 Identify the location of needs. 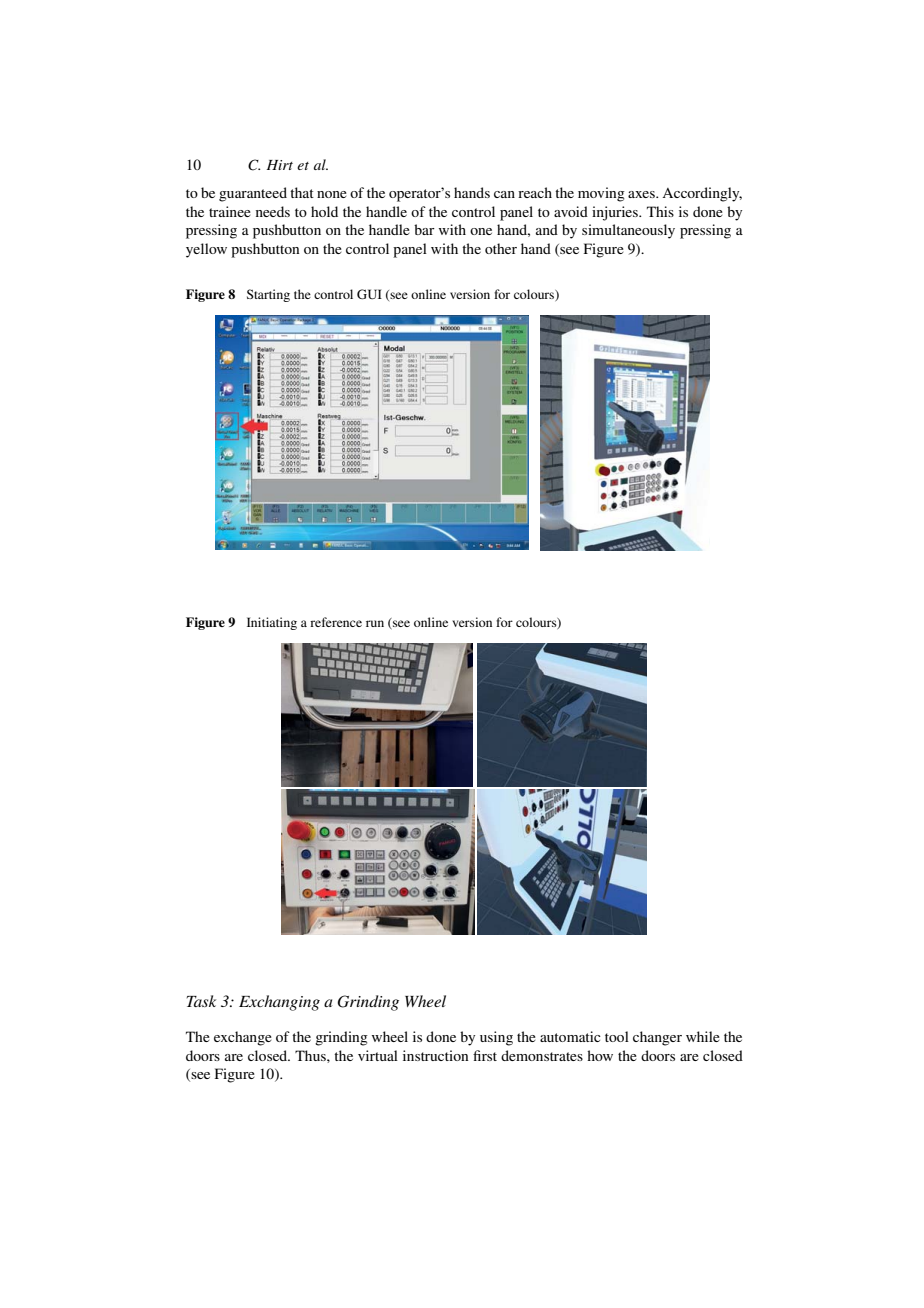
(273, 211).
